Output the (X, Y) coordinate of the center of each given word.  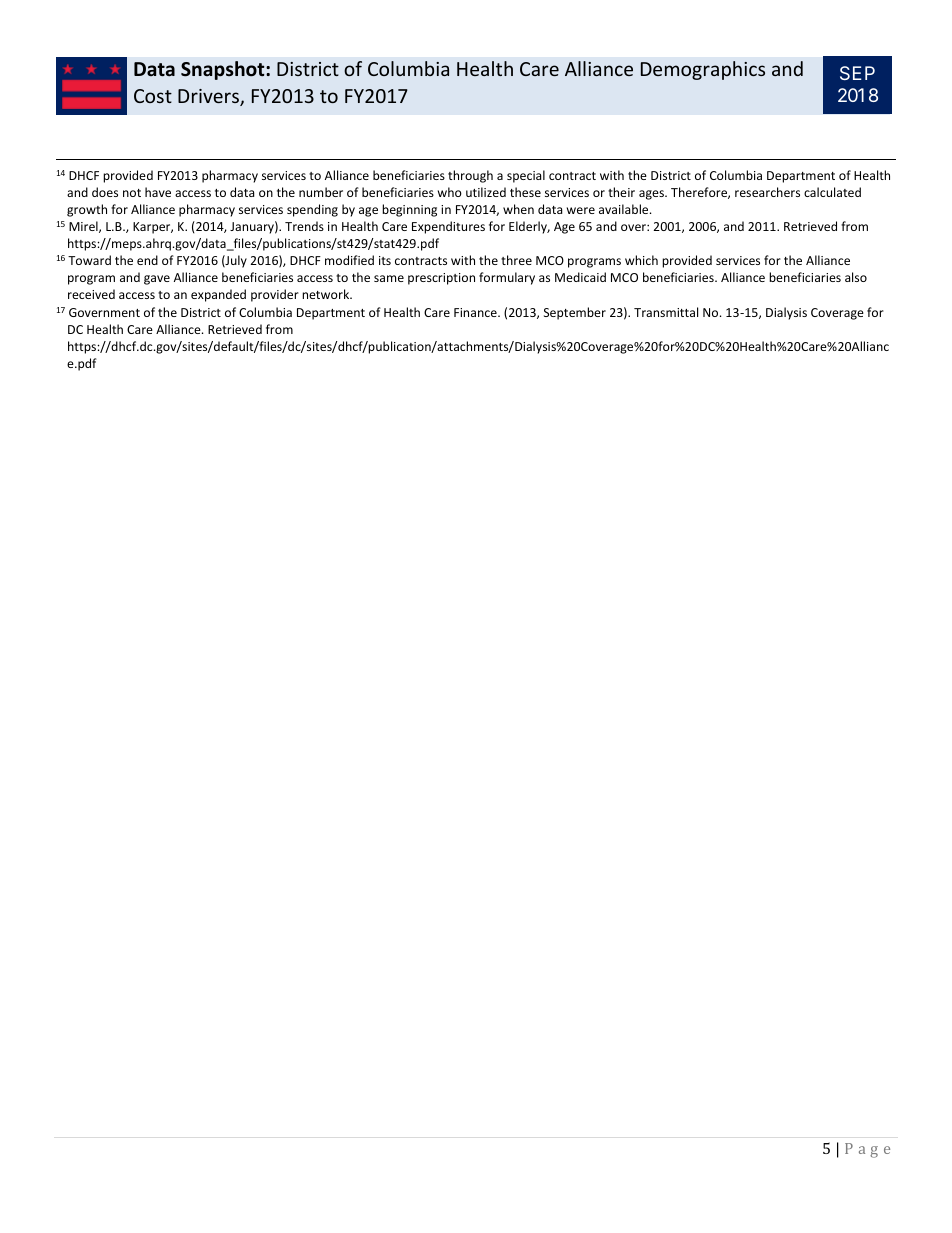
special (526, 176)
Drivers (209, 97)
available (625, 209)
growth (87, 210)
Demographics (703, 70)
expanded (218, 295)
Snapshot (224, 70)
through (470, 176)
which (641, 260)
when (518, 209)
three (516, 260)
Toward (89, 260)
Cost (153, 96)
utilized (486, 192)
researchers (767, 192)
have (158, 192)
